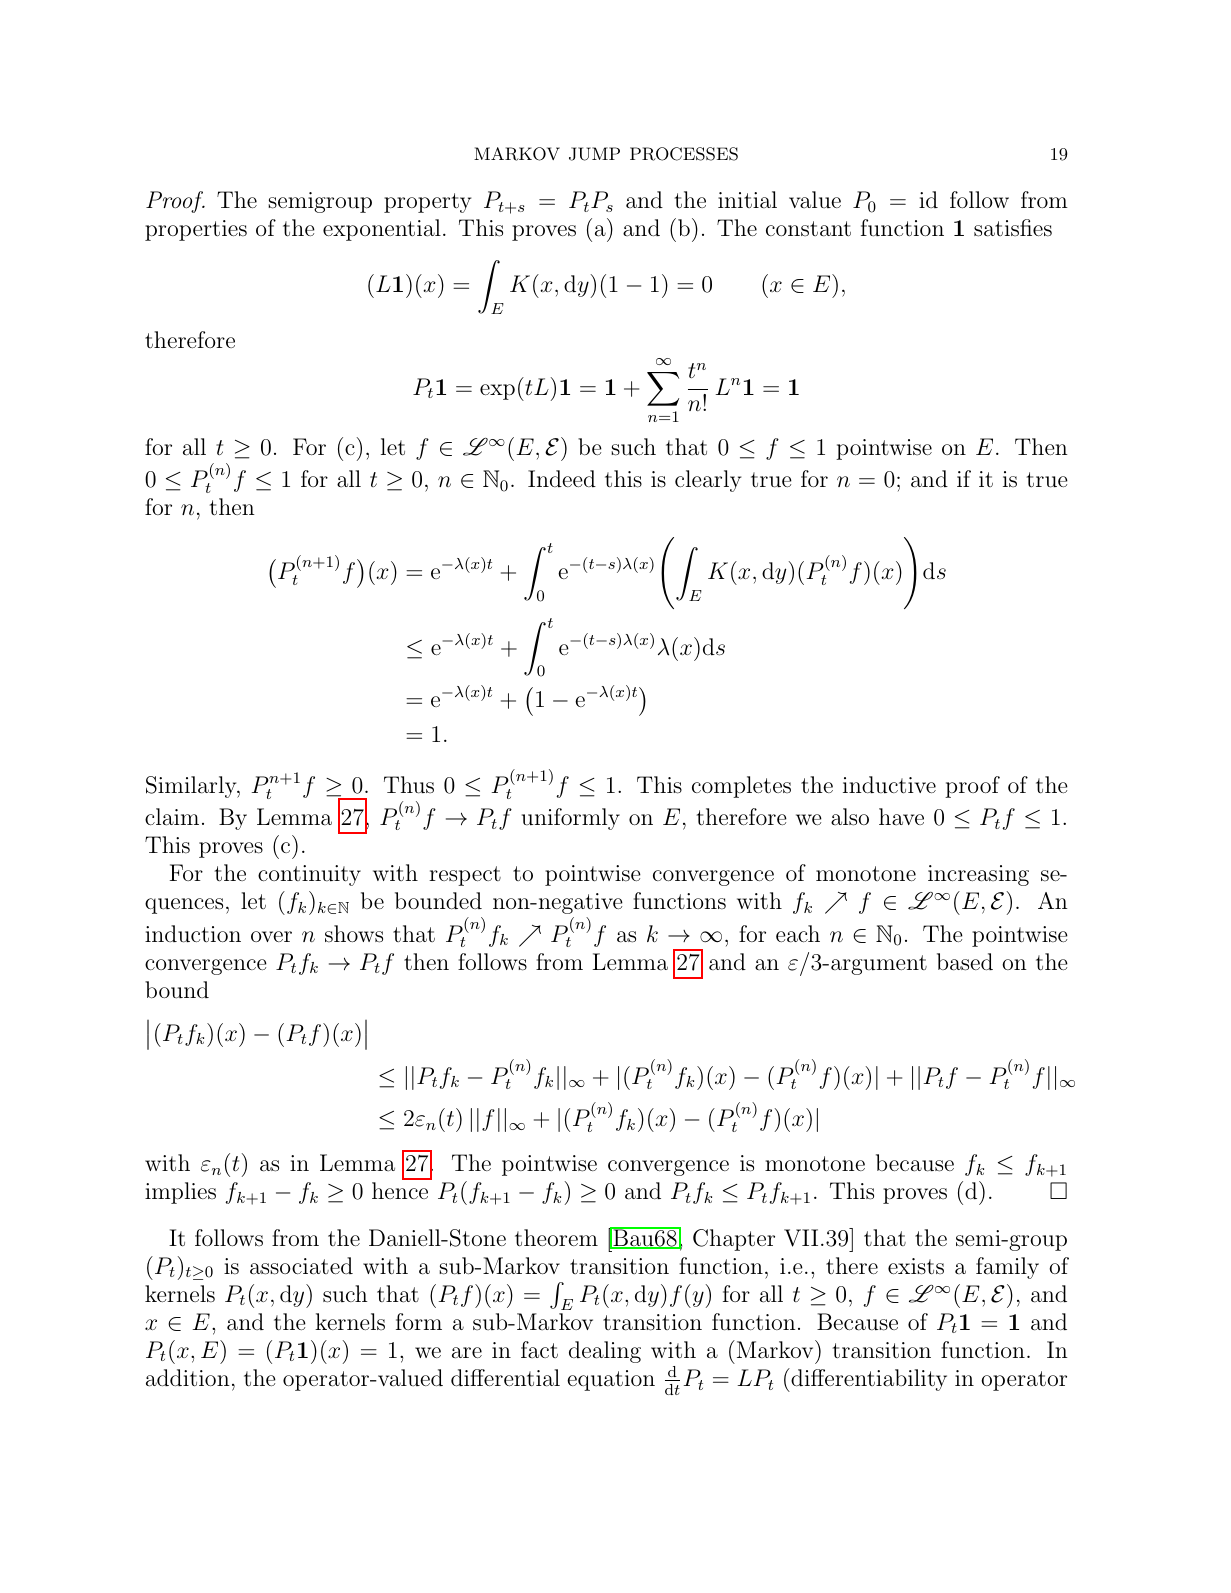 The height and width of the document is (1593, 1231). What do you see at coordinates (465, 876) in the document?
I see `respect` at bounding box center [465, 876].
